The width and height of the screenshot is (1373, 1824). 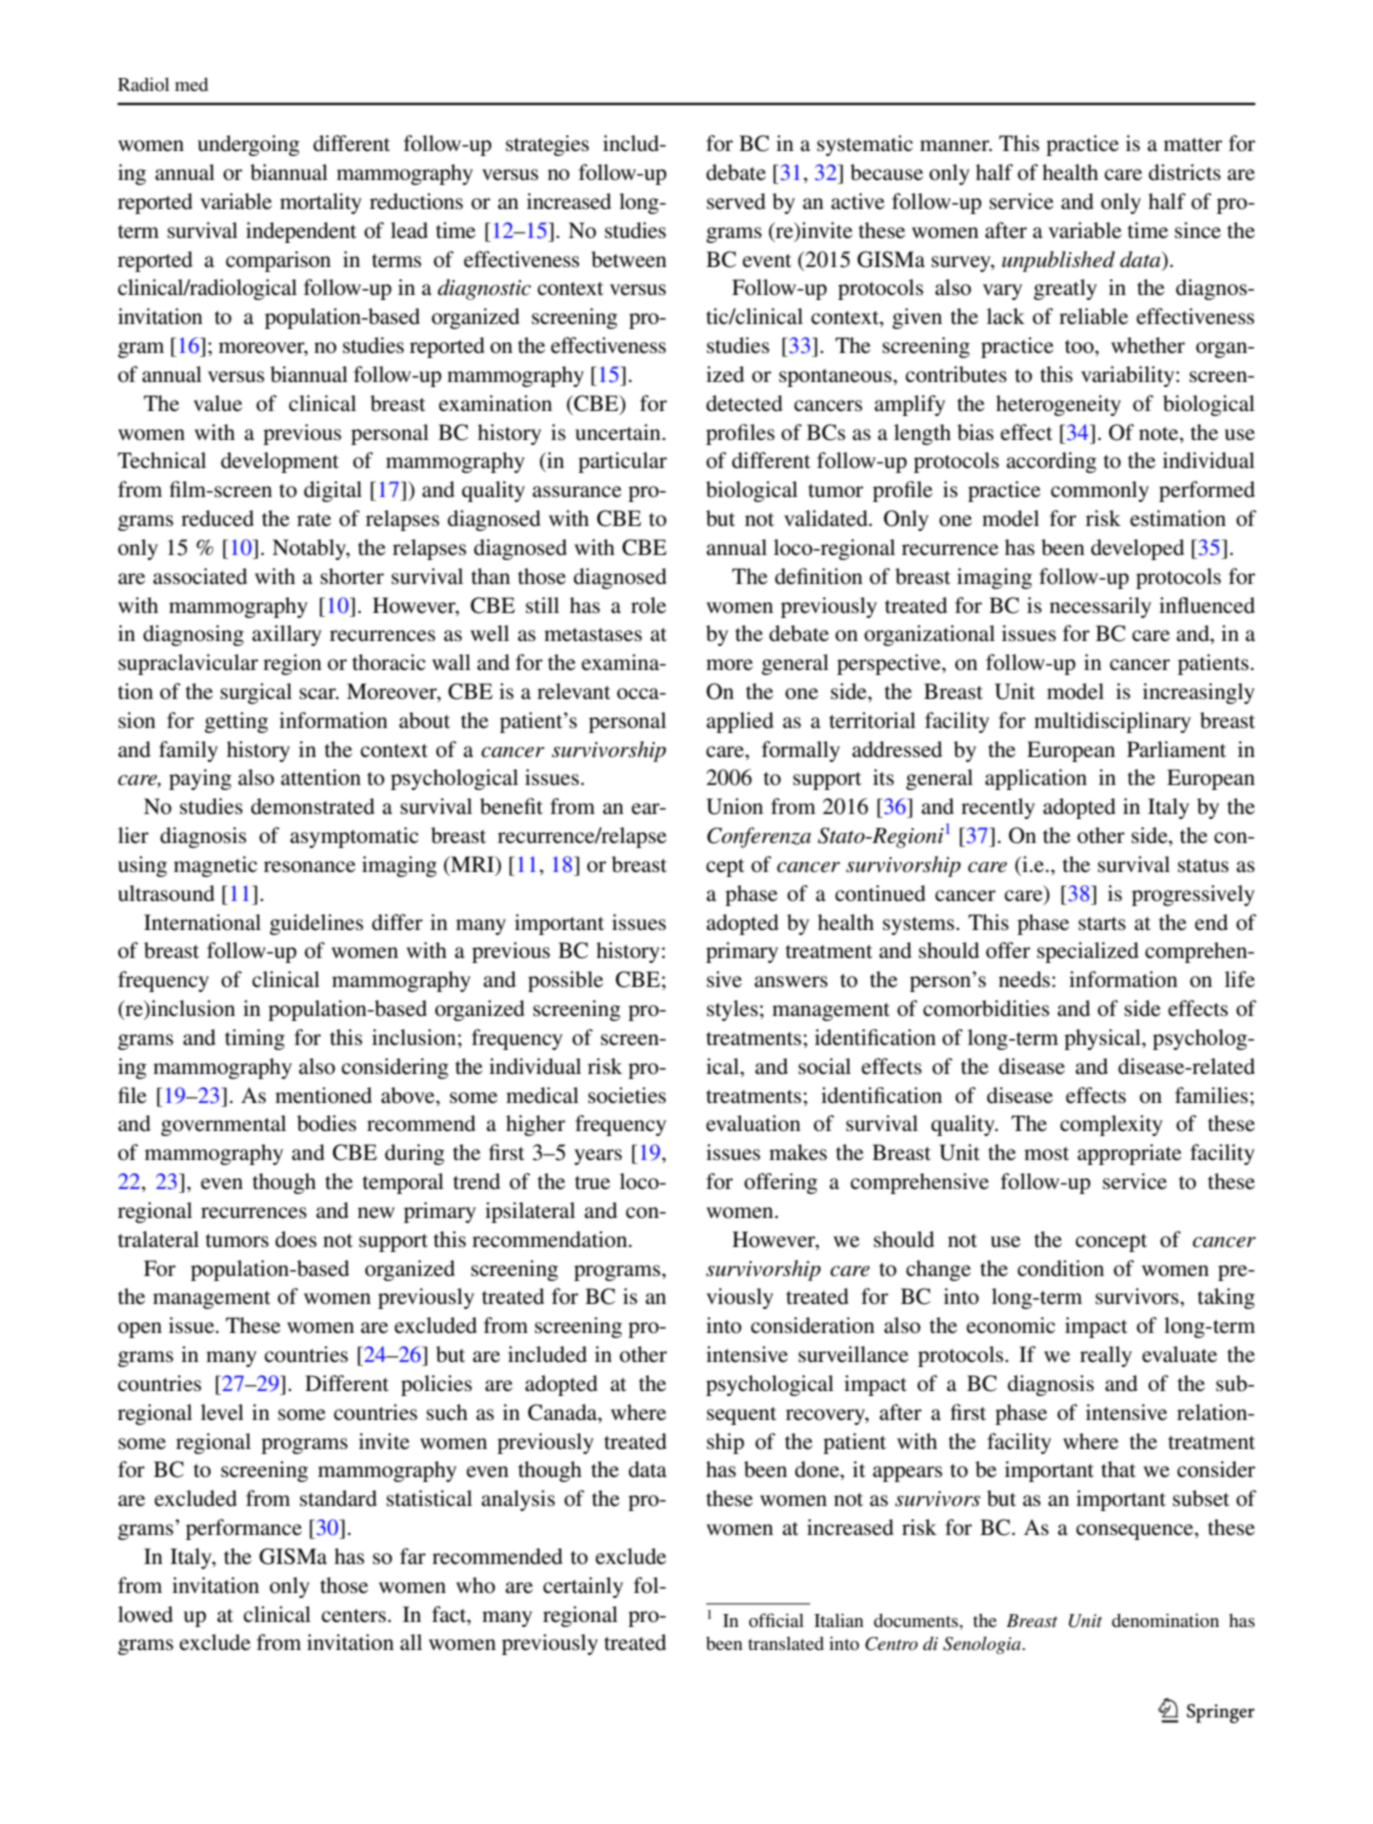 I want to click on resonance, so click(x=310, y=867).
